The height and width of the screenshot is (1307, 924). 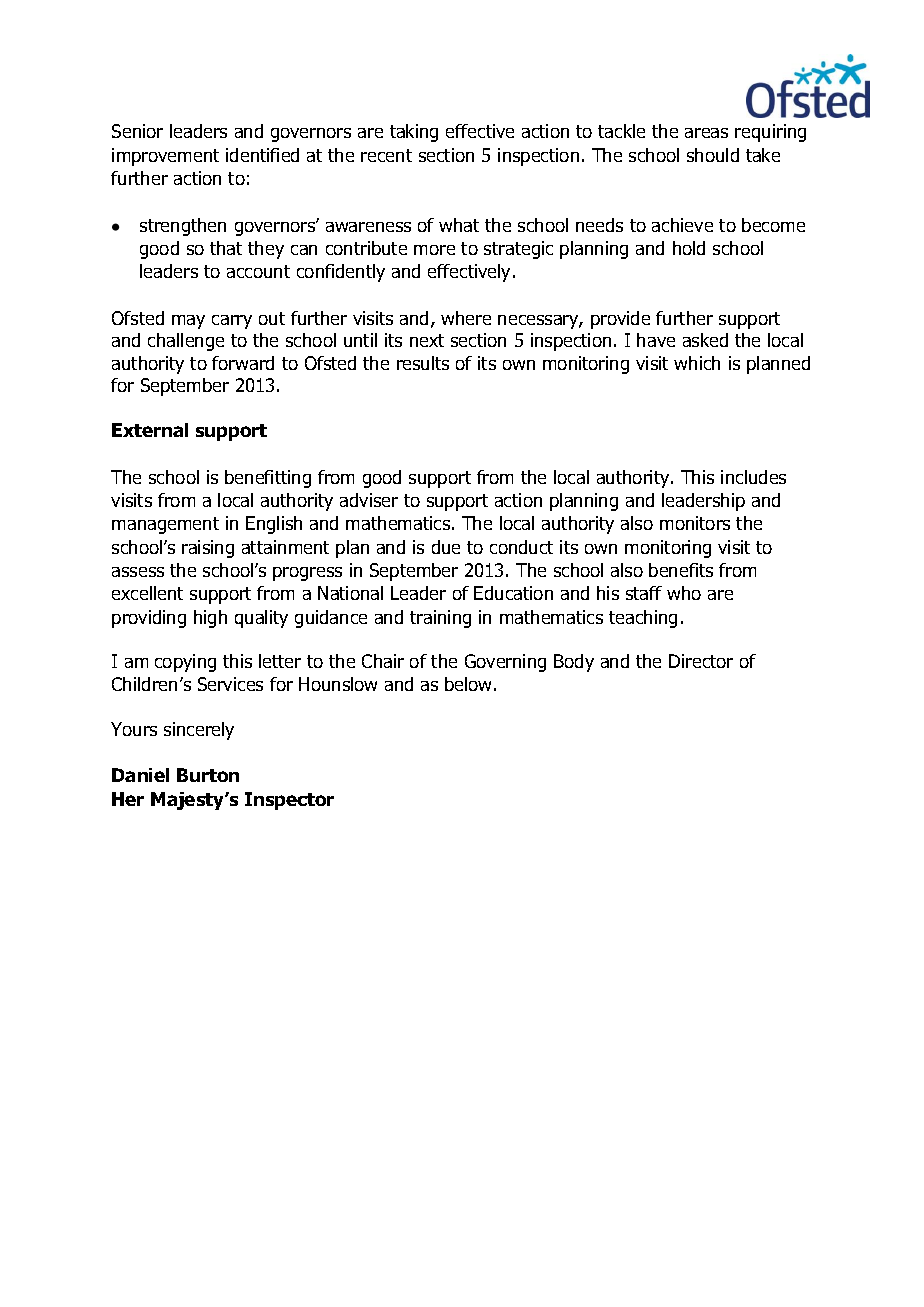 I want to click on copying, so click(x=185, y=663).
